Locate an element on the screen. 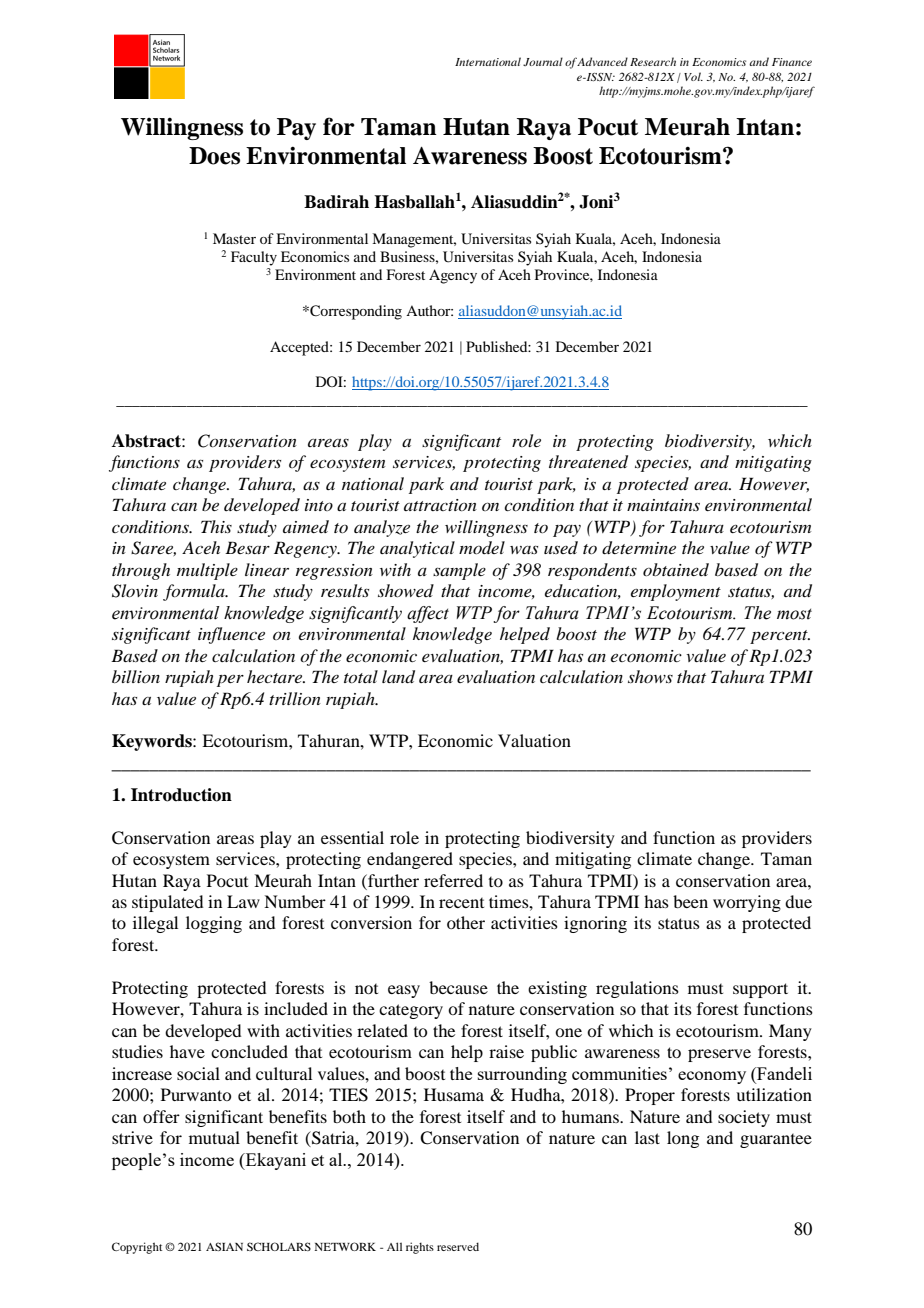  reserved is located at coordinates (458, 1246).
